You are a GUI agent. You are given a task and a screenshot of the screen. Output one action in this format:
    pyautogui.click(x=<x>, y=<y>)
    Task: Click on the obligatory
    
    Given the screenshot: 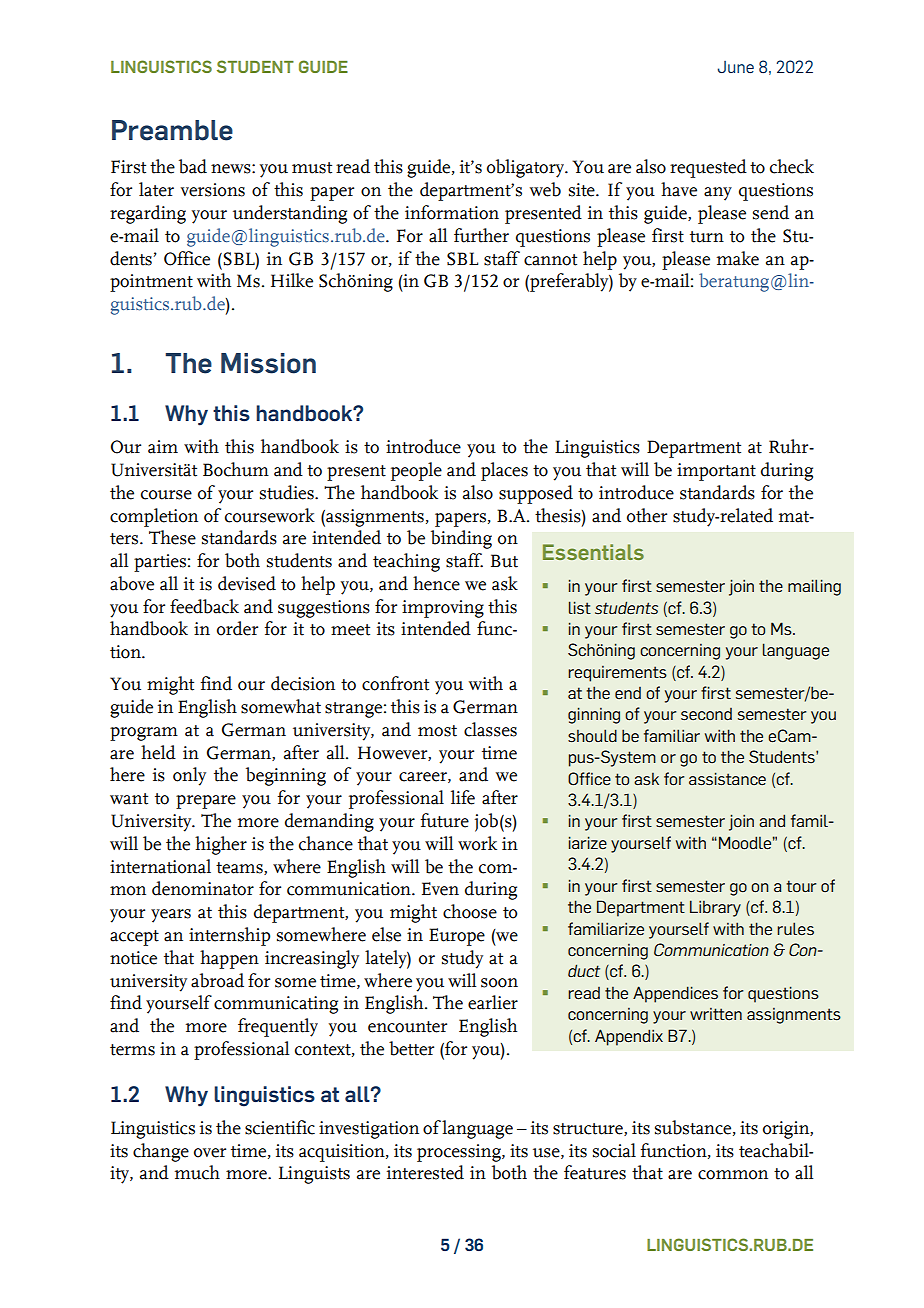 What is the action you would take?
    pyautogui.click(x=526, y=168)
